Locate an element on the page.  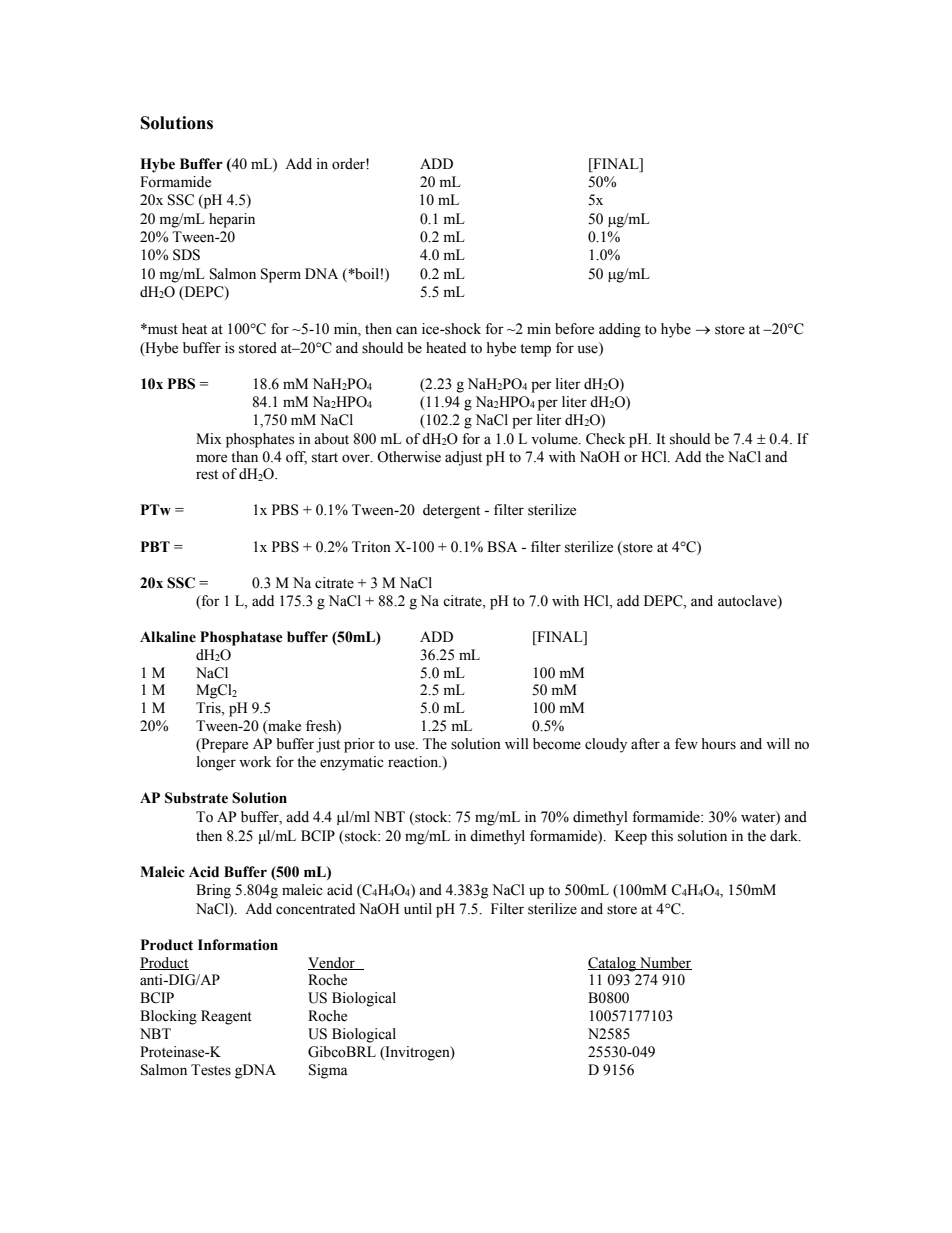
can is located at coordinates (406, 330).
